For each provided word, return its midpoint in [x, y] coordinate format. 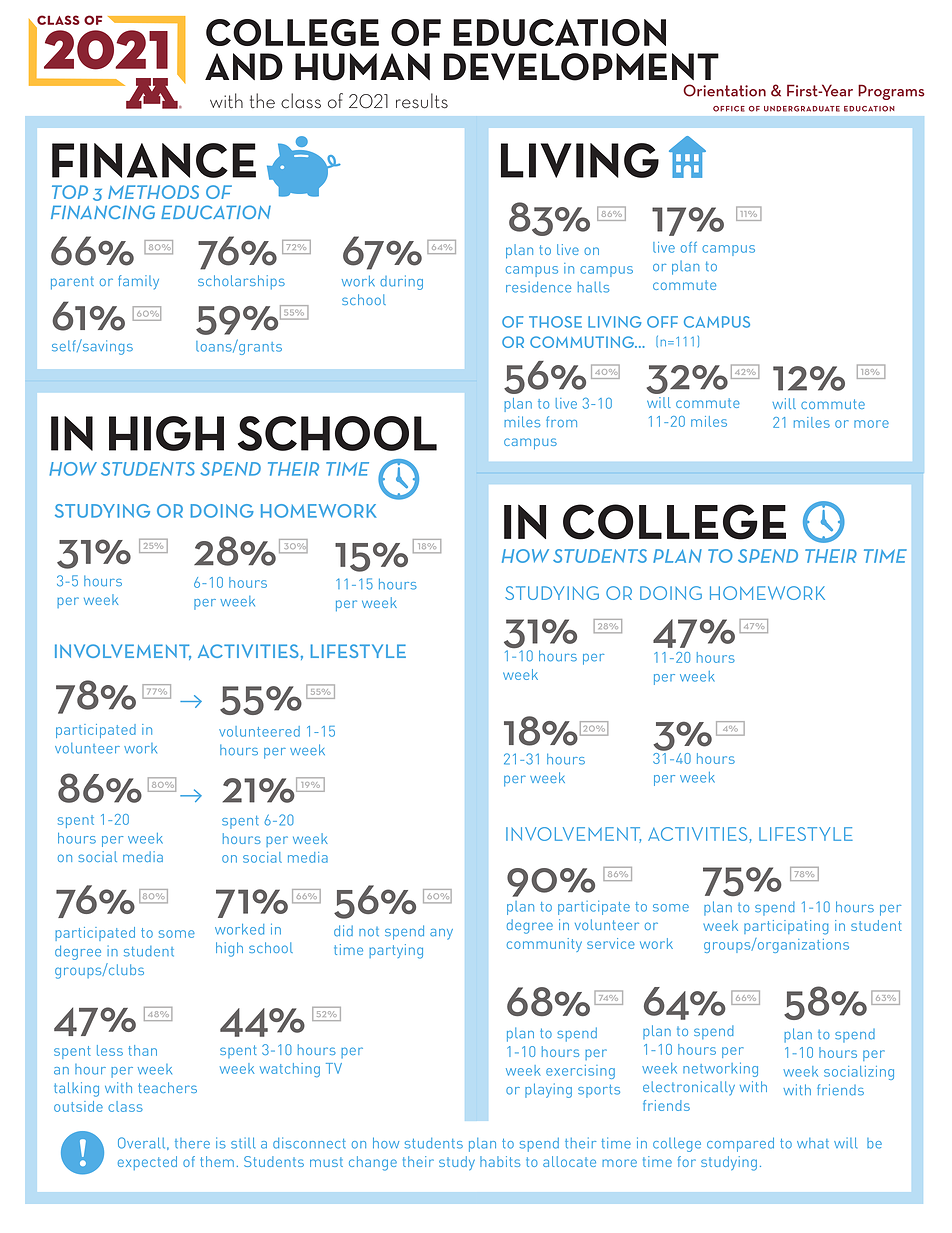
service [611, 943]
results [422, 101]
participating [786, 927]
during [401, 282]
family [138, 282]
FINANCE [154, 160]
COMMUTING [583, 342]
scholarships [241, 282]
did [343, 931]
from [561, 422]
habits [500, 1161]
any [441, 934]
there [192, 1143]
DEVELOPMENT [581, 67]
